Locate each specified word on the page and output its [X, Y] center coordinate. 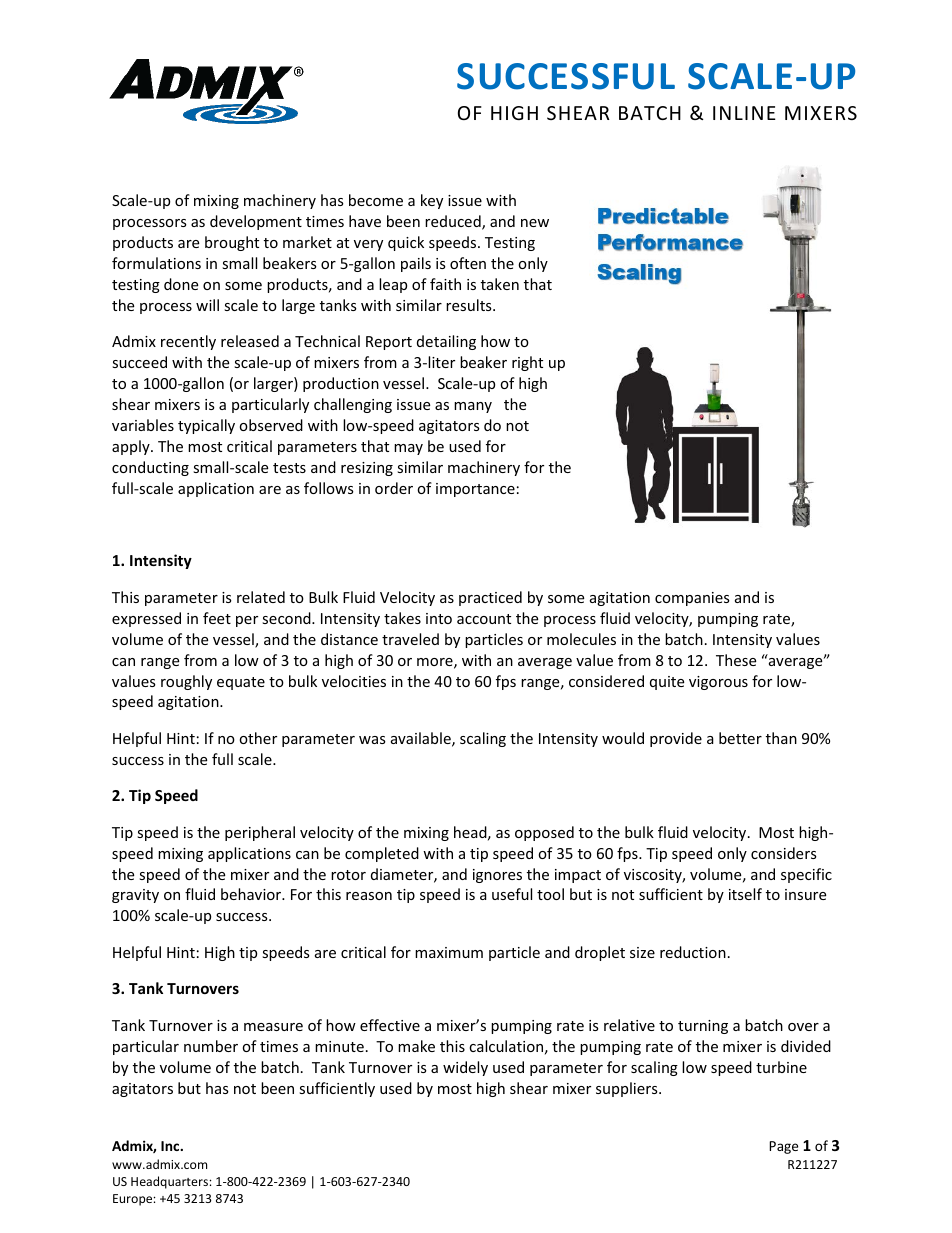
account [484, 619]
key [432, 201]
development [256, 222]
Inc [171, 1146]
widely [465, 1068]
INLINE [744, 113]
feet [217, 618]
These [736, 660]
